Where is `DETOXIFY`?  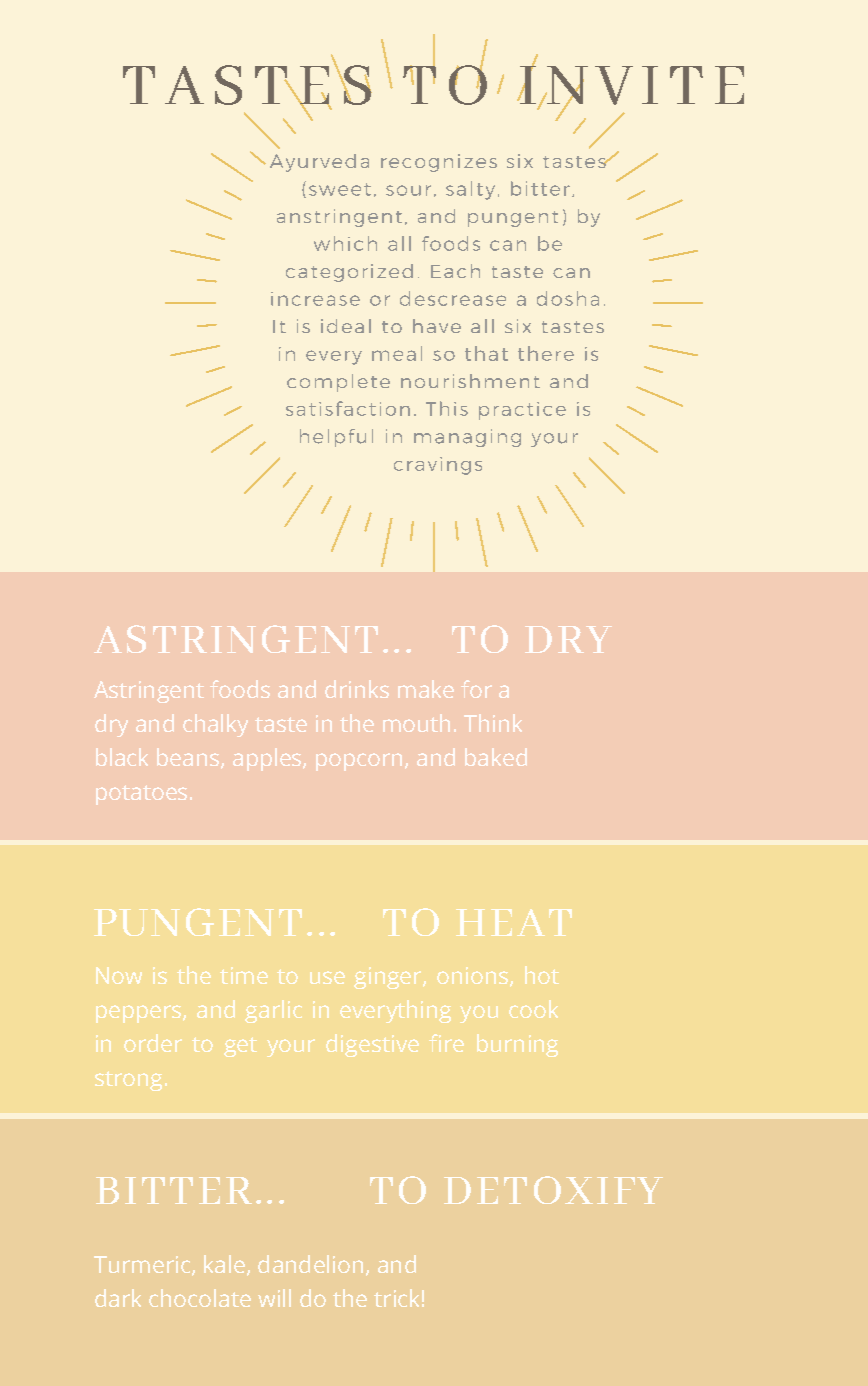 DETOXIFY is located at coordinates (553, 1190).
